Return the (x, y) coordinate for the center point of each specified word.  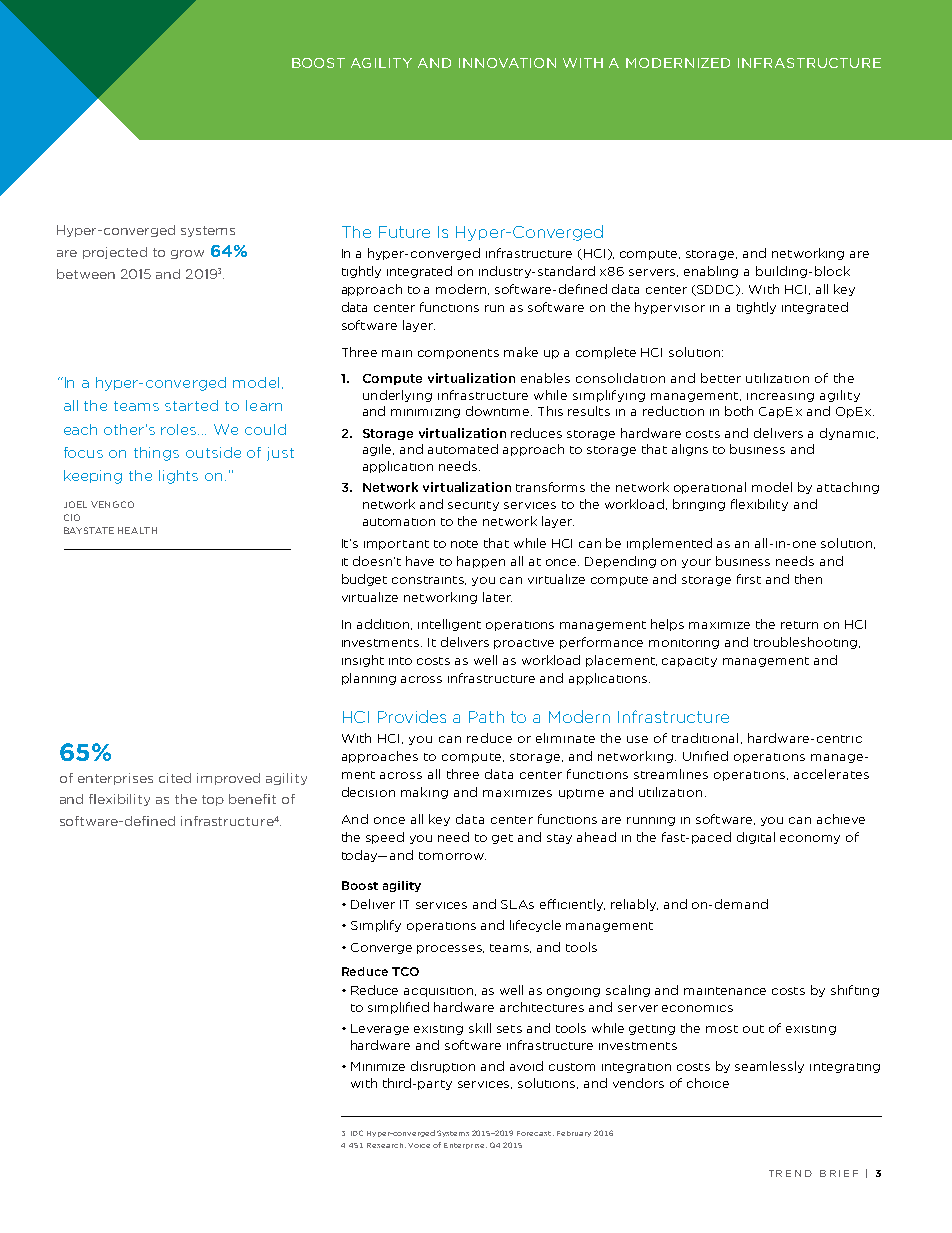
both (739, 411)
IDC (357, 1133)
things (156, 454)
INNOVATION (507, 63)
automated (463, 449)
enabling (711, 272)
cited (175, 778)
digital (756, 838)
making (424, 793)
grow (187, 254)
